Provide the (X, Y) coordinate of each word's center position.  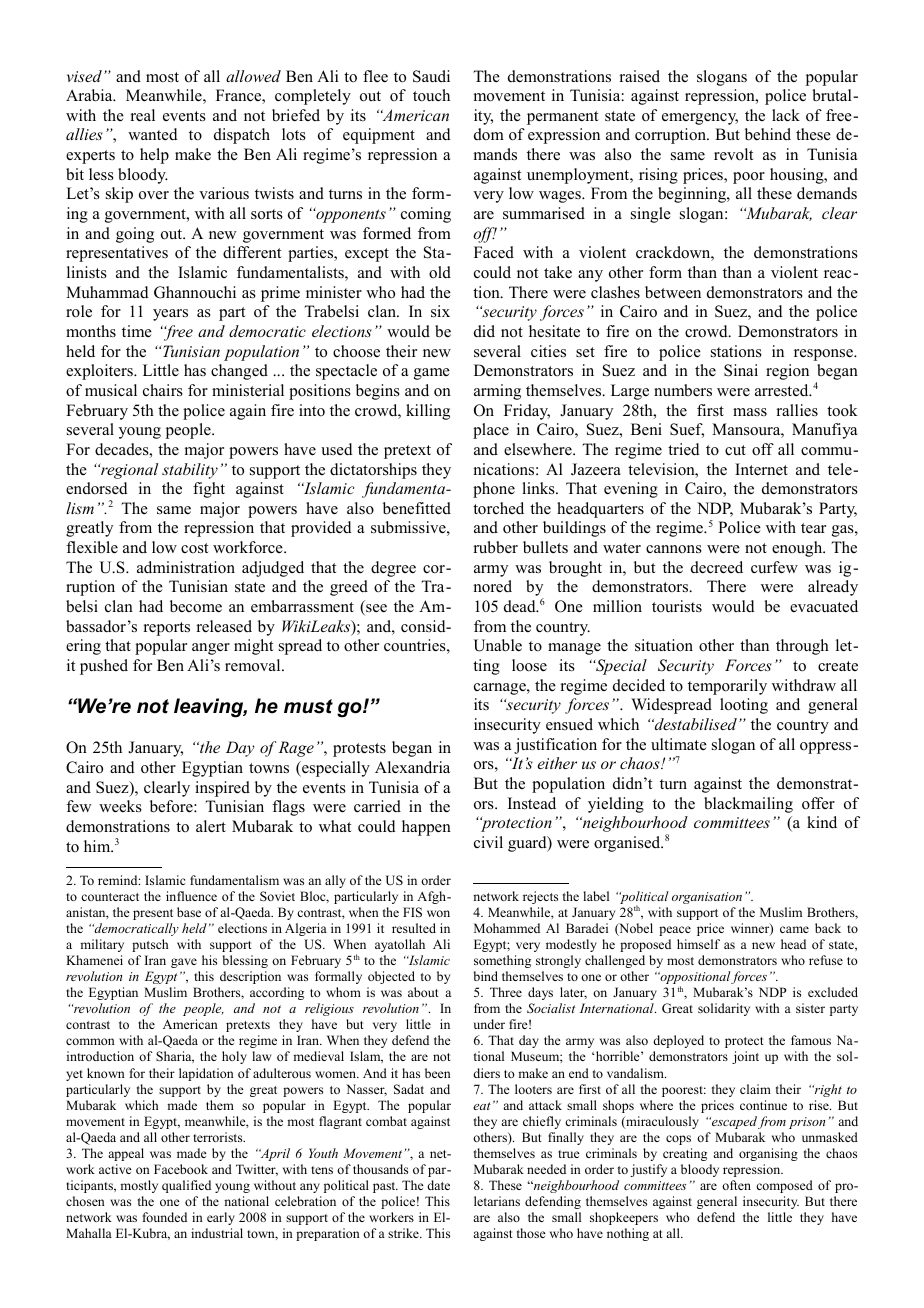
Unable (497, 645)
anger (211, 649)
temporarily (727, 687)
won (438, 913)
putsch (150, 945)
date (438, 1185)
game (432, 374)
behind (768, 134)
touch (431, 95)
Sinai (741, 370)
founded (165, 1217)
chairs (163, 390)
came (794, 929)
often (736, 1185)
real (143, 115)
